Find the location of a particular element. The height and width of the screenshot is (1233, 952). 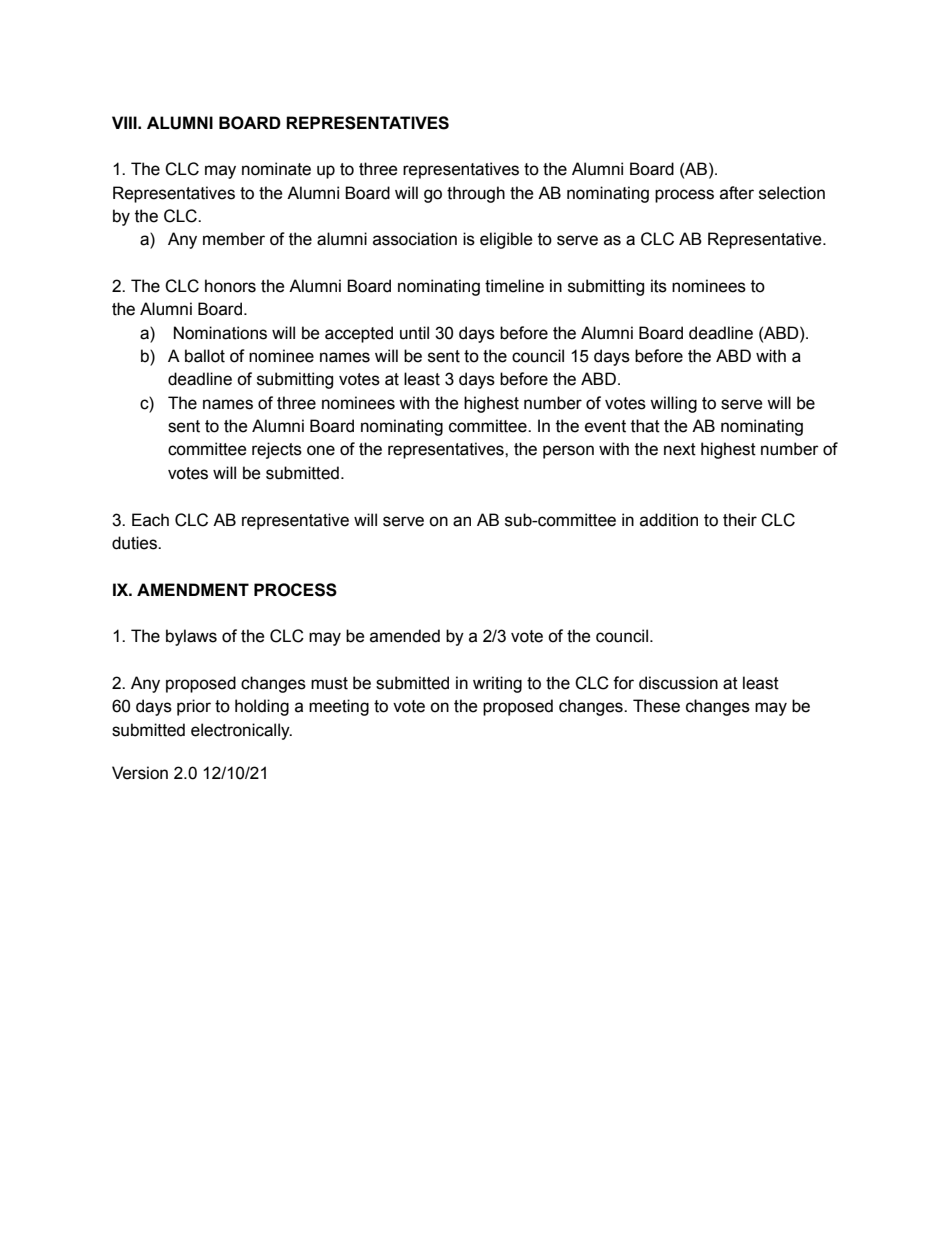

amended is located at coordinates (405, 636).
